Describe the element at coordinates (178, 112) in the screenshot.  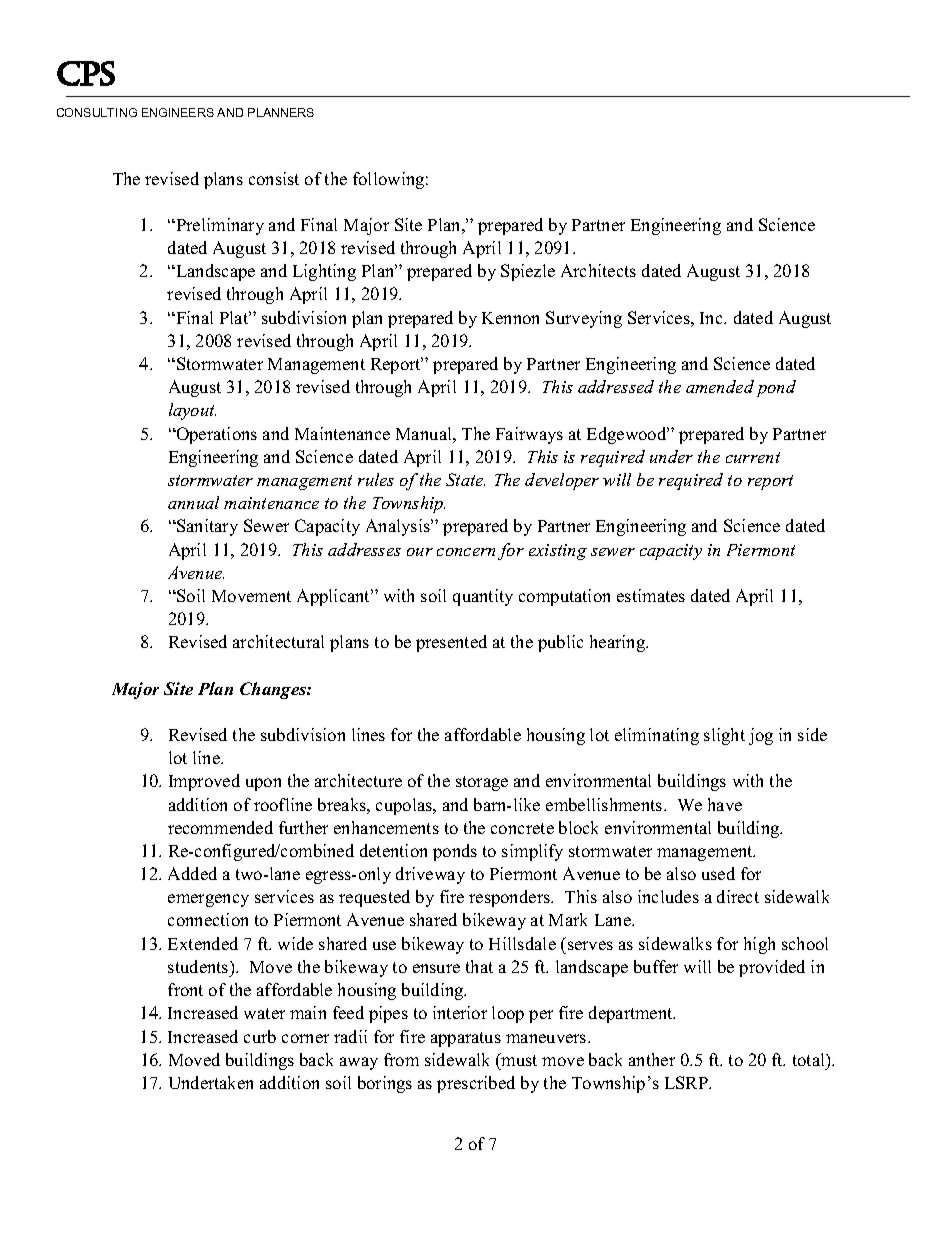
I see `ENGINEERS` at that location.
